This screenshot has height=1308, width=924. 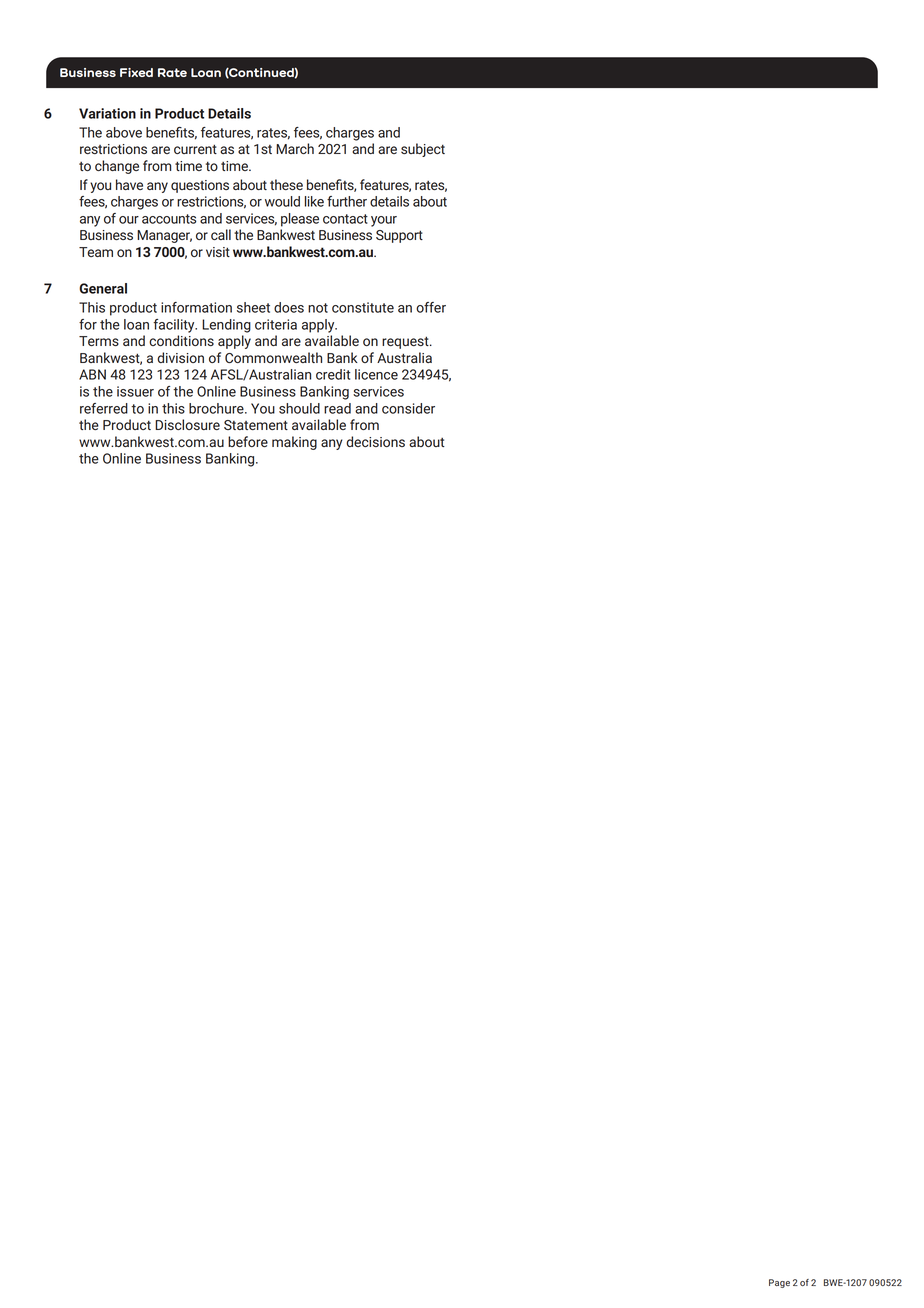 What do you see at coordinates (299, 408) in the screenshot?
I see `should` at bounding box center [299, 408].
